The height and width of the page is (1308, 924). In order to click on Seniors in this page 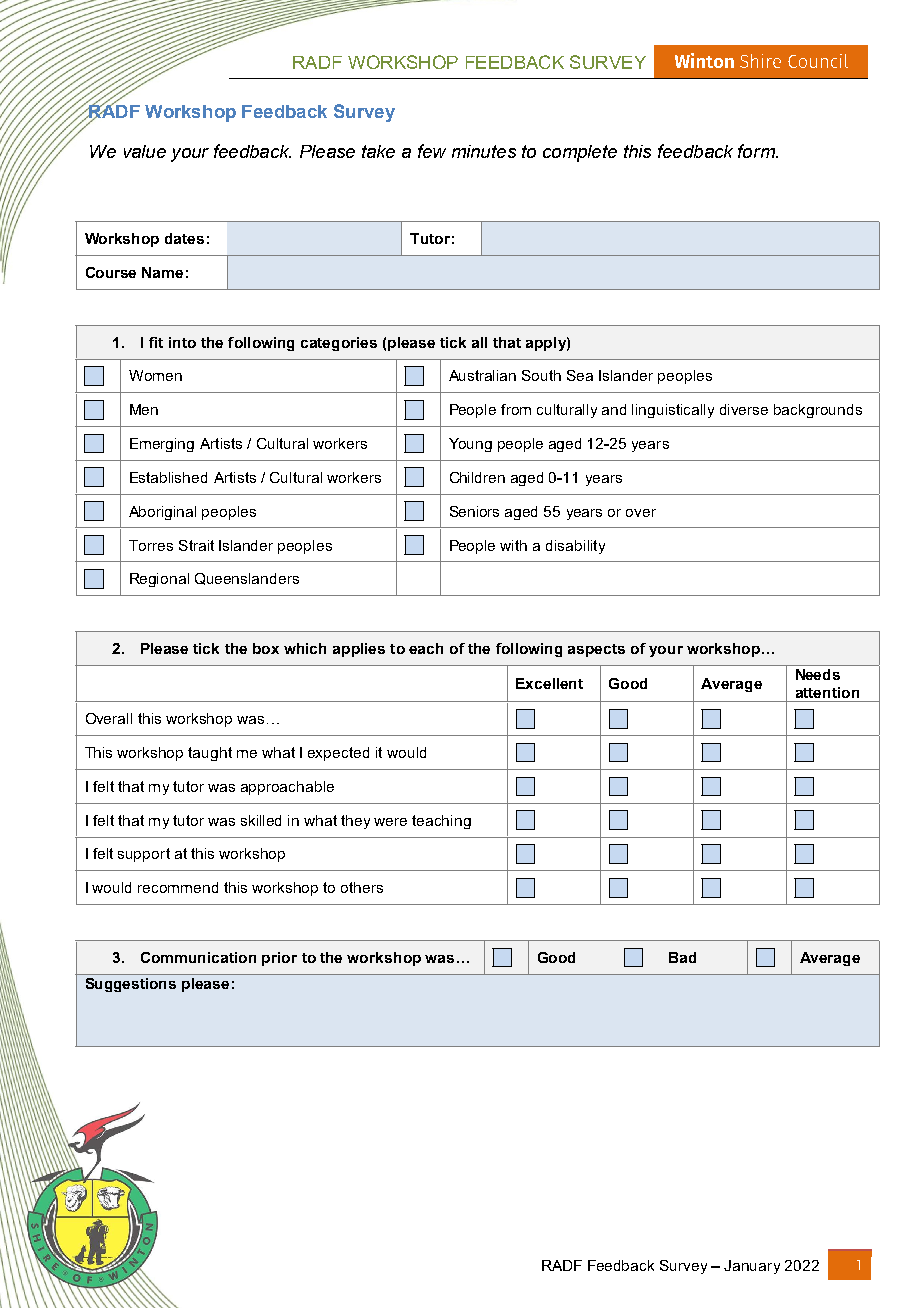, I will do `click(474, 511)`.
